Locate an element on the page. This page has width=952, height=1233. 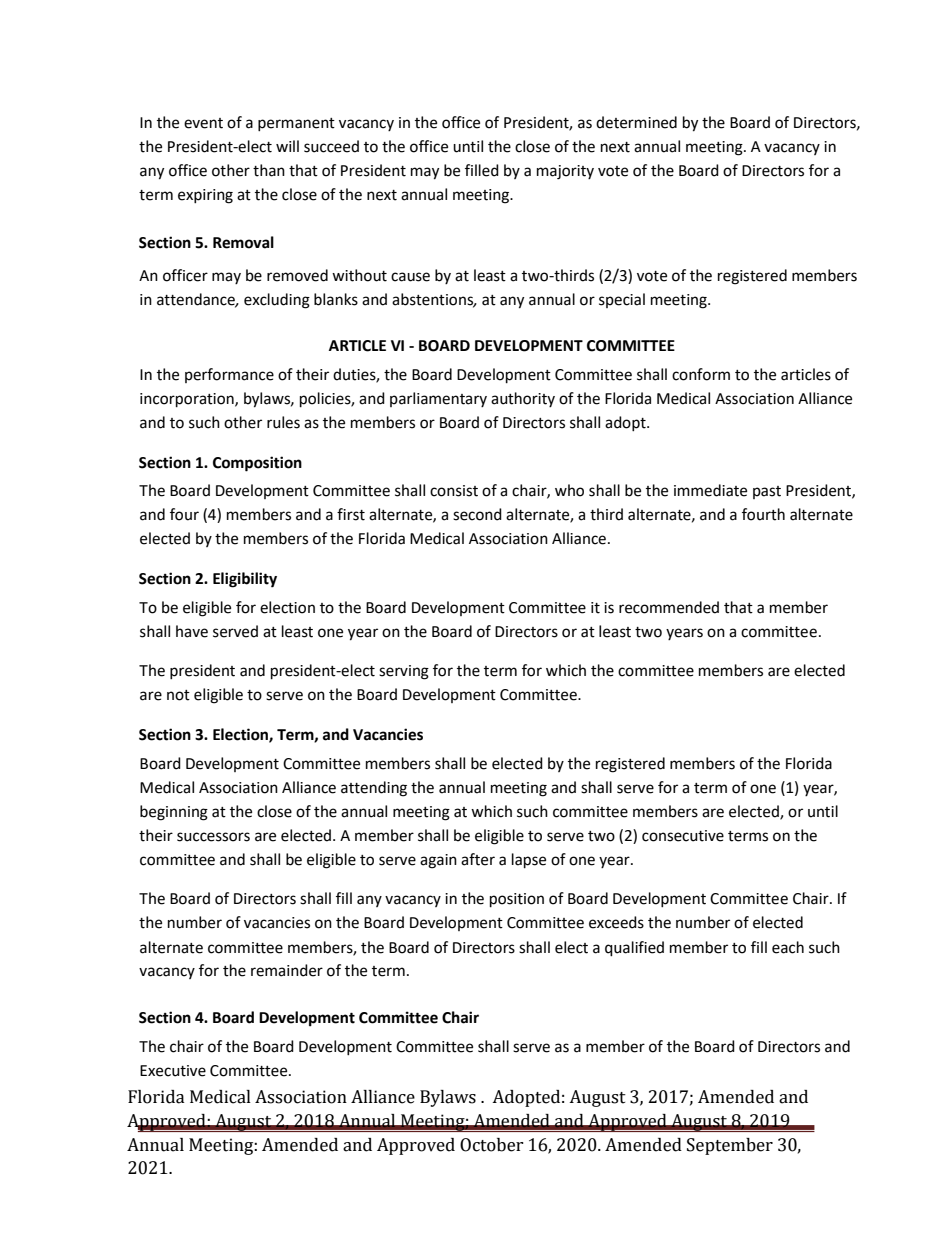
performance is located at coordinates (229, 375).
